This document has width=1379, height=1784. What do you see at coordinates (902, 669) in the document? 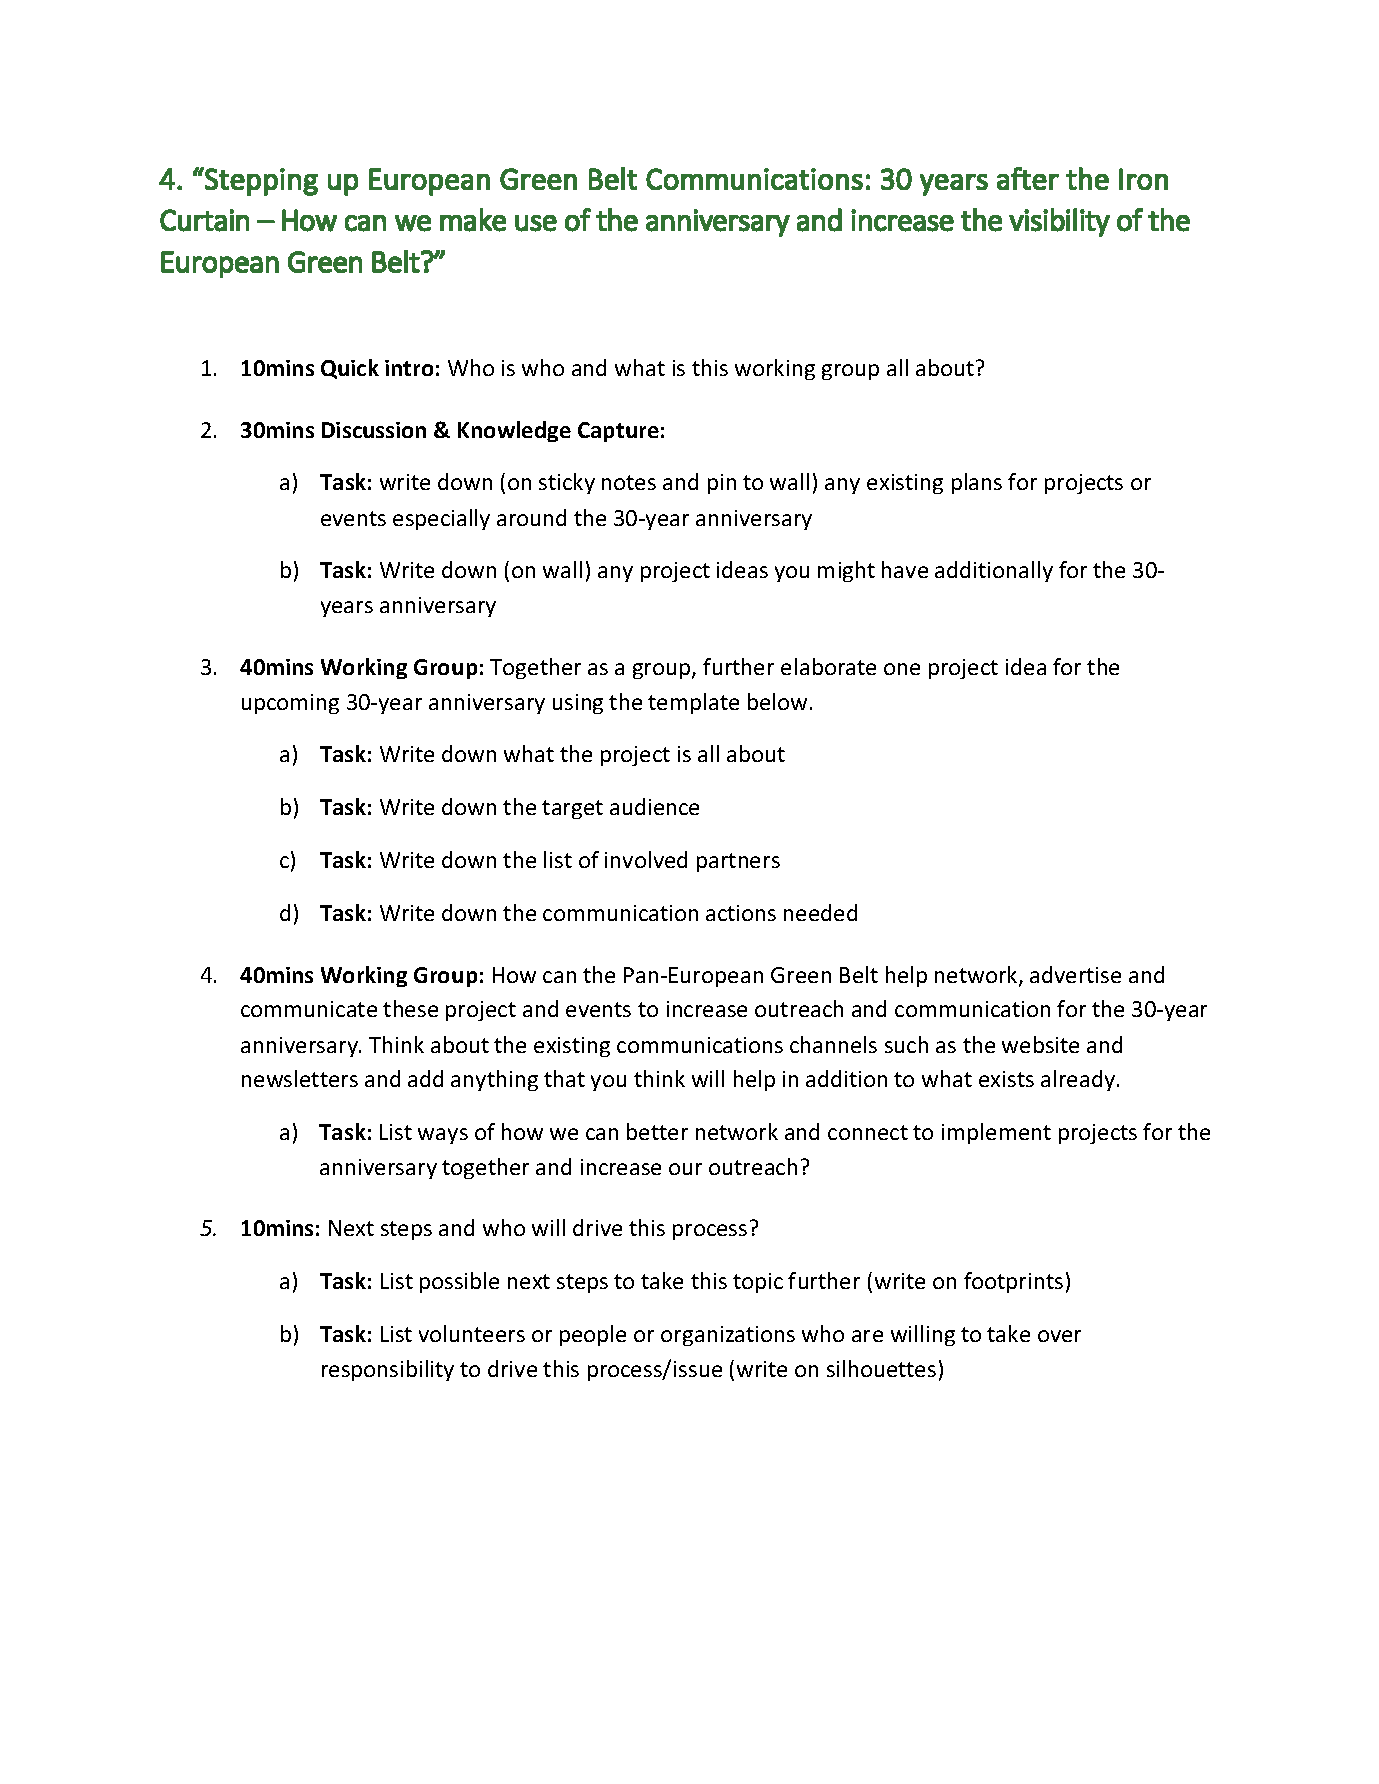
I see `one` at bounding box center [902, 669].
